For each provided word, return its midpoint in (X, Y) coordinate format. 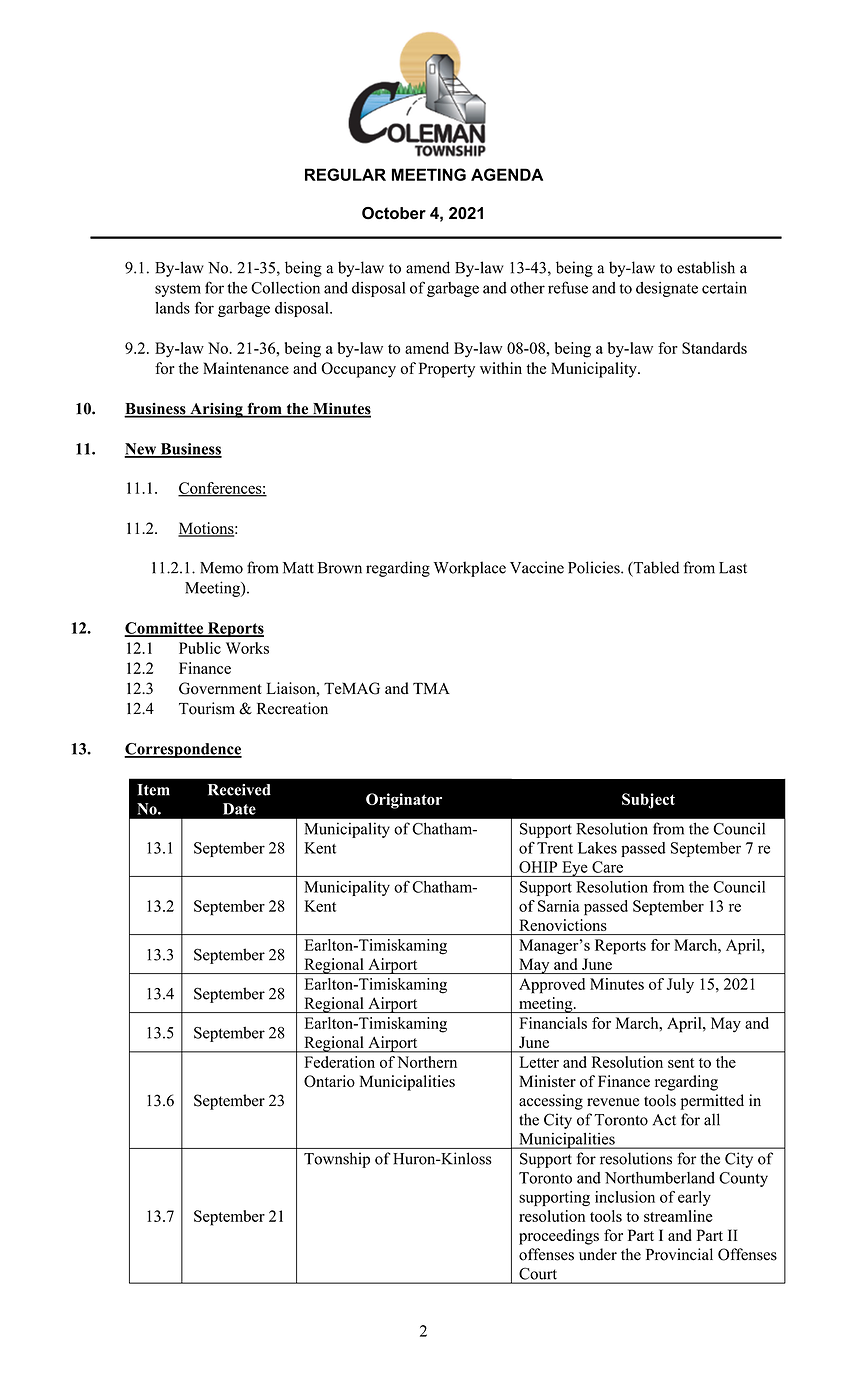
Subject (648, 801)
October (394, 213)
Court (538, 1274)
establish (706, 267)
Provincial (679, 1254)
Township (337, 1160)
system (178, 290)
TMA (431, 688)
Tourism (207, 708)
